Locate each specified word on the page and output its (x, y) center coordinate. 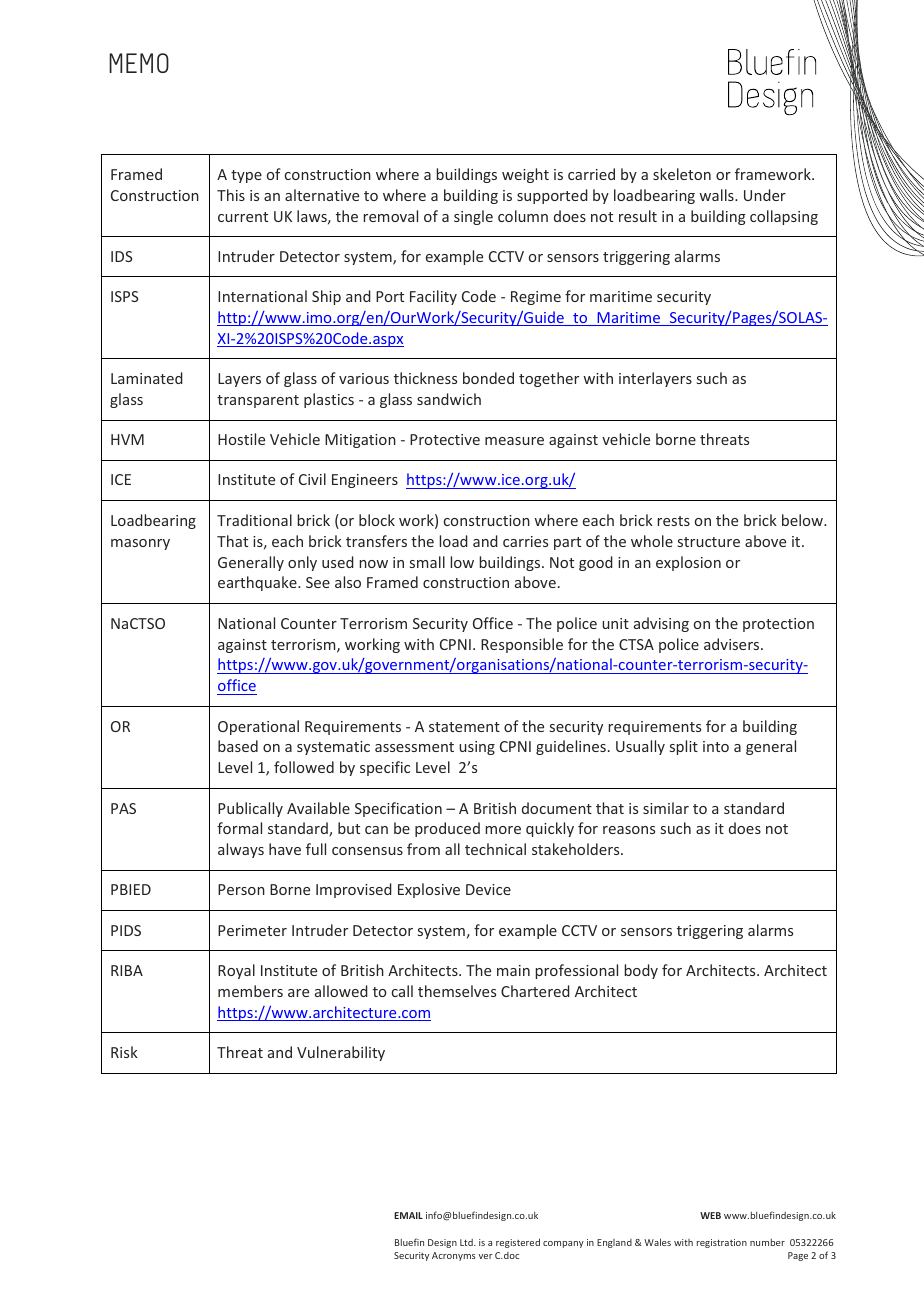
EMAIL (408, 1215)
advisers (733, 644)
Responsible (522, 645)
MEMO (139, 63)
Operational (258, 727)
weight (525, 175)
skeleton (682, 174)
